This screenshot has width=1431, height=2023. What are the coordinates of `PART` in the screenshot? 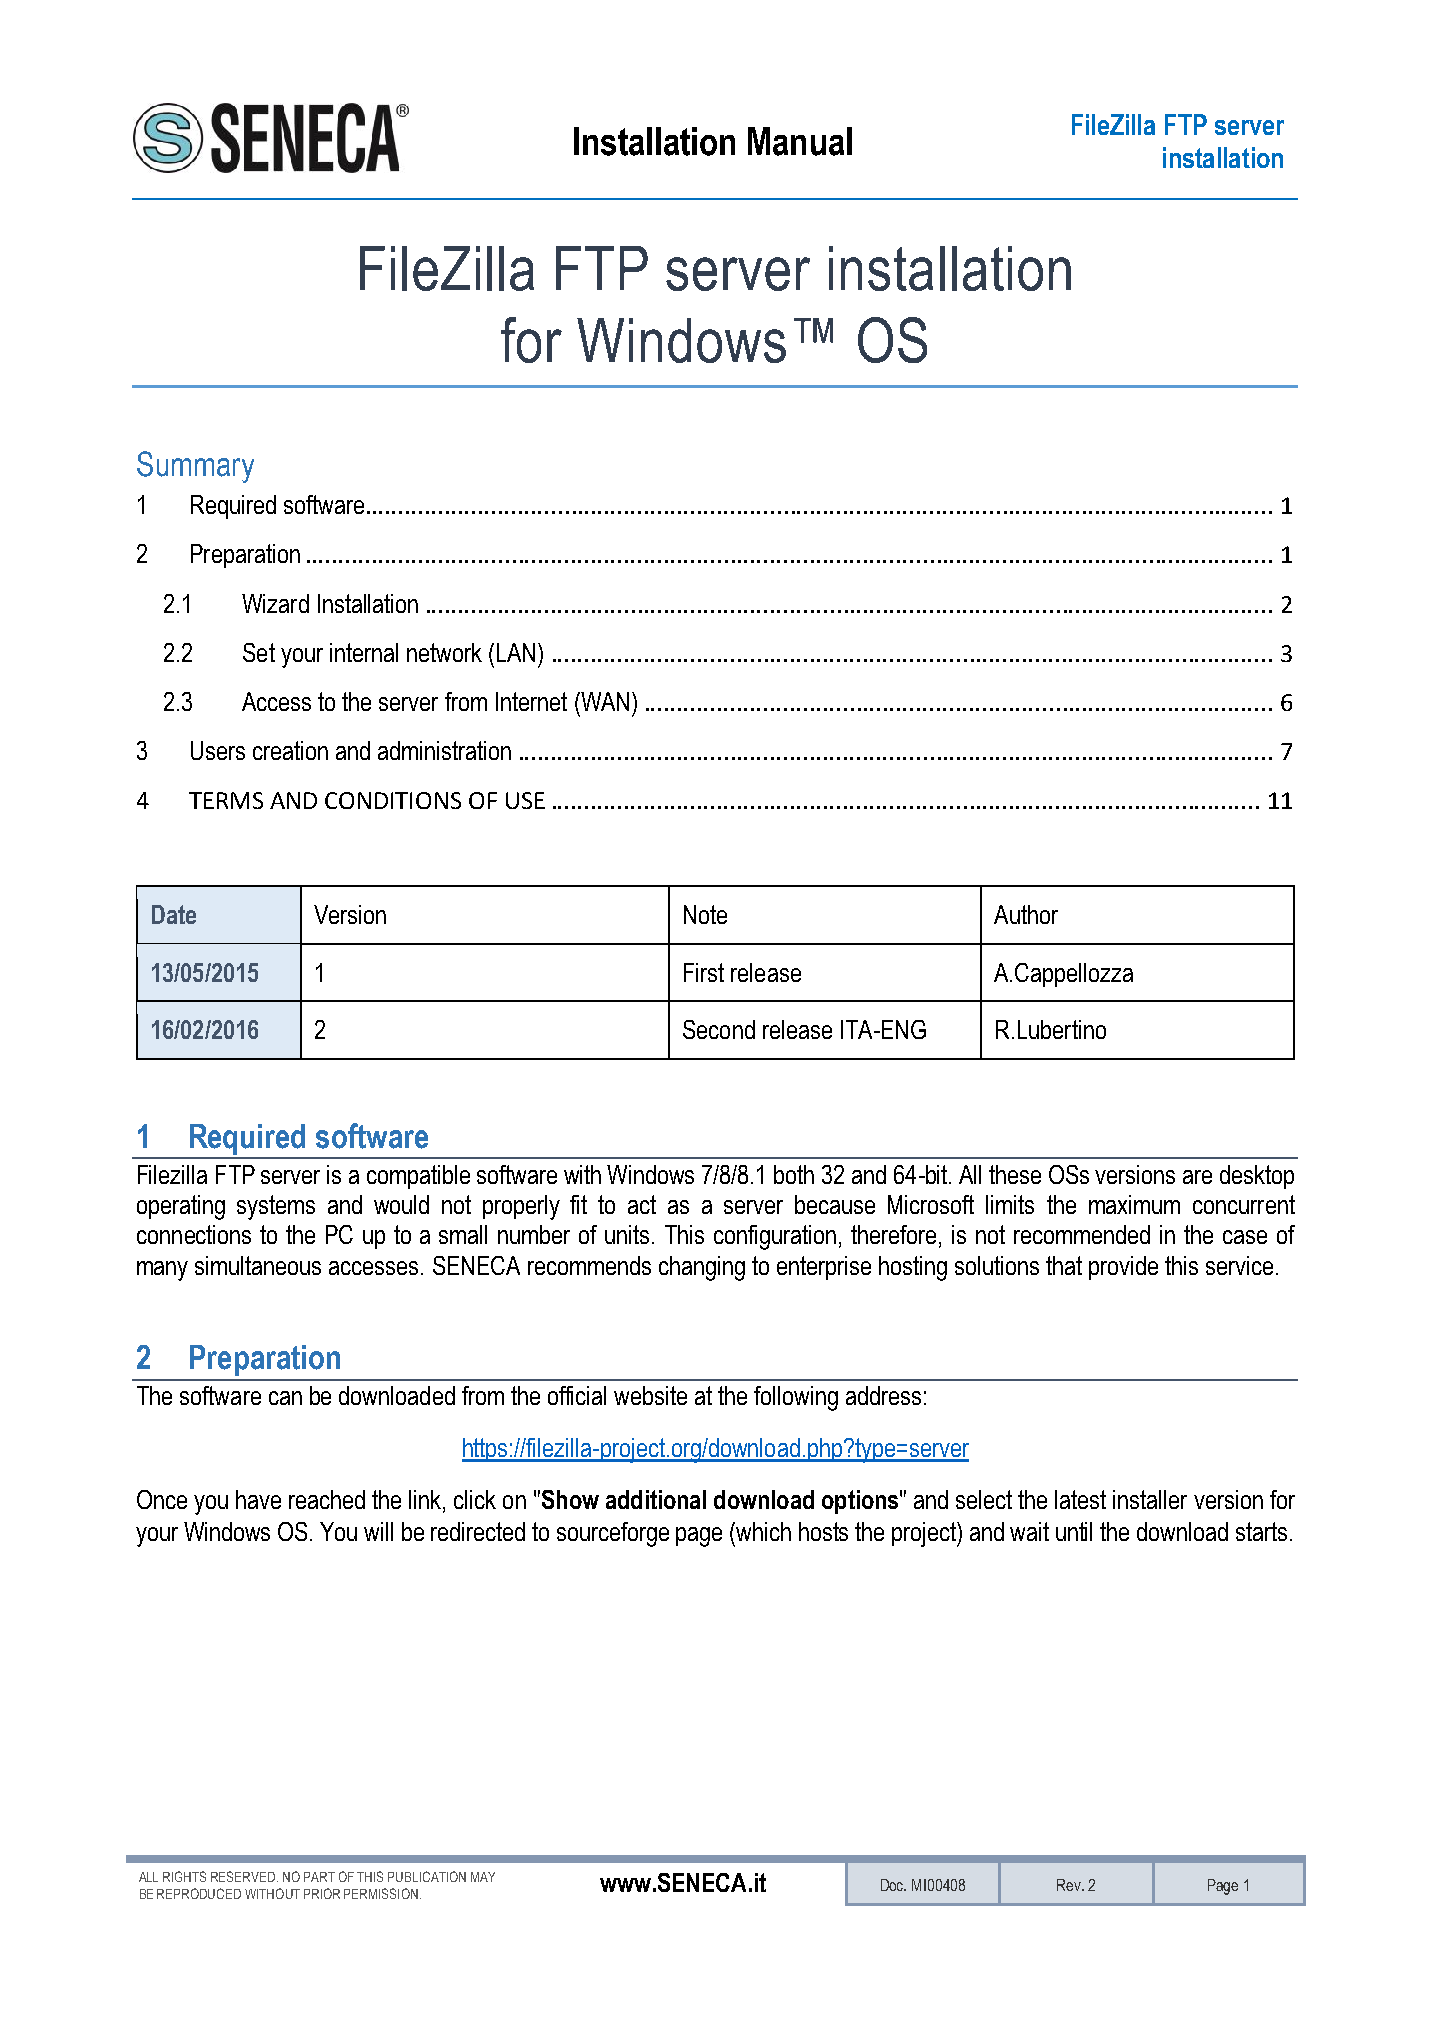 It's located at (319, 1877).
